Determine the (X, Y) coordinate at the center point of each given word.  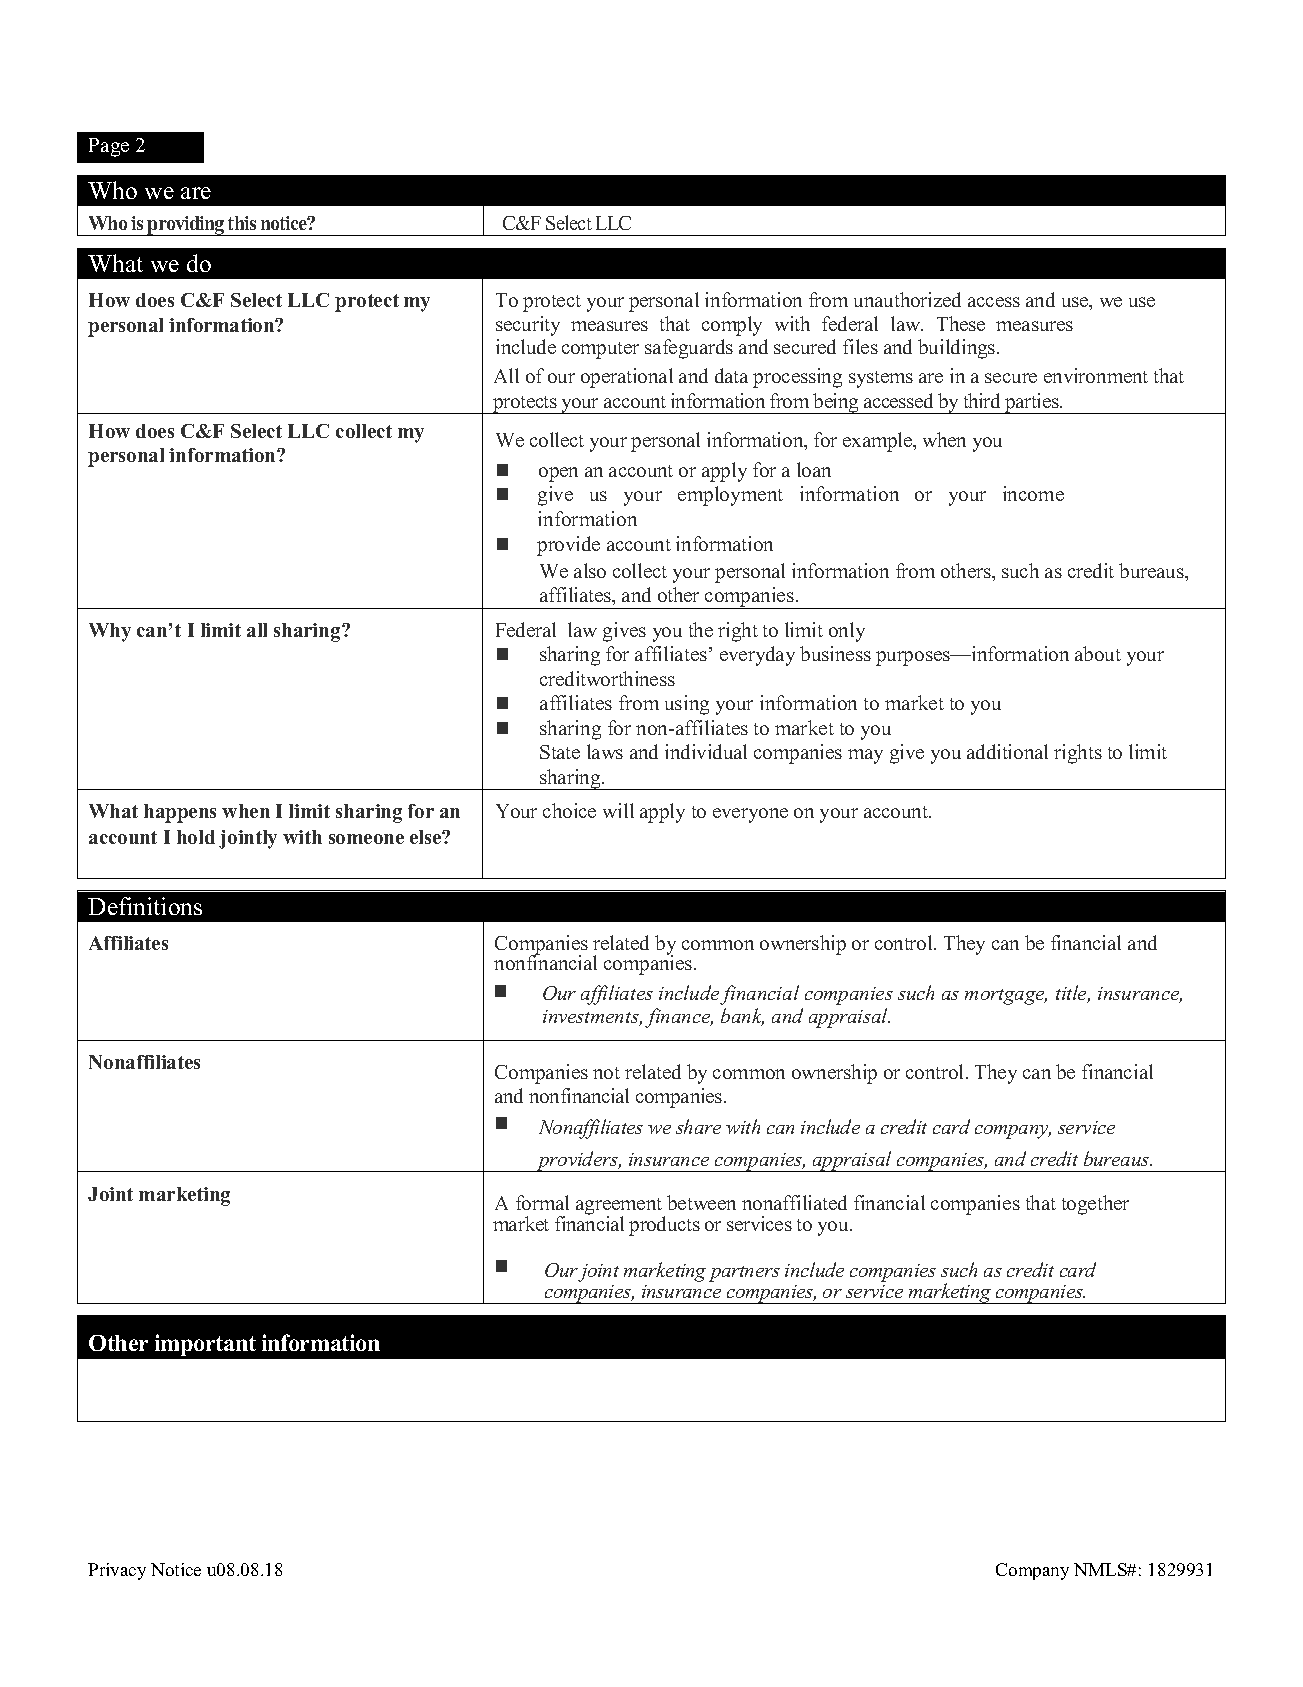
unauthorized (907, 299)
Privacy (117, 1571)
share (698, 1126)
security (528, 326)
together (1095, 1205)
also (590, 570)
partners (744, 1274)
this (242, 223)
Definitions (145, 906)
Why (110, 632)
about (1098, 653)
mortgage (1006, 997)
